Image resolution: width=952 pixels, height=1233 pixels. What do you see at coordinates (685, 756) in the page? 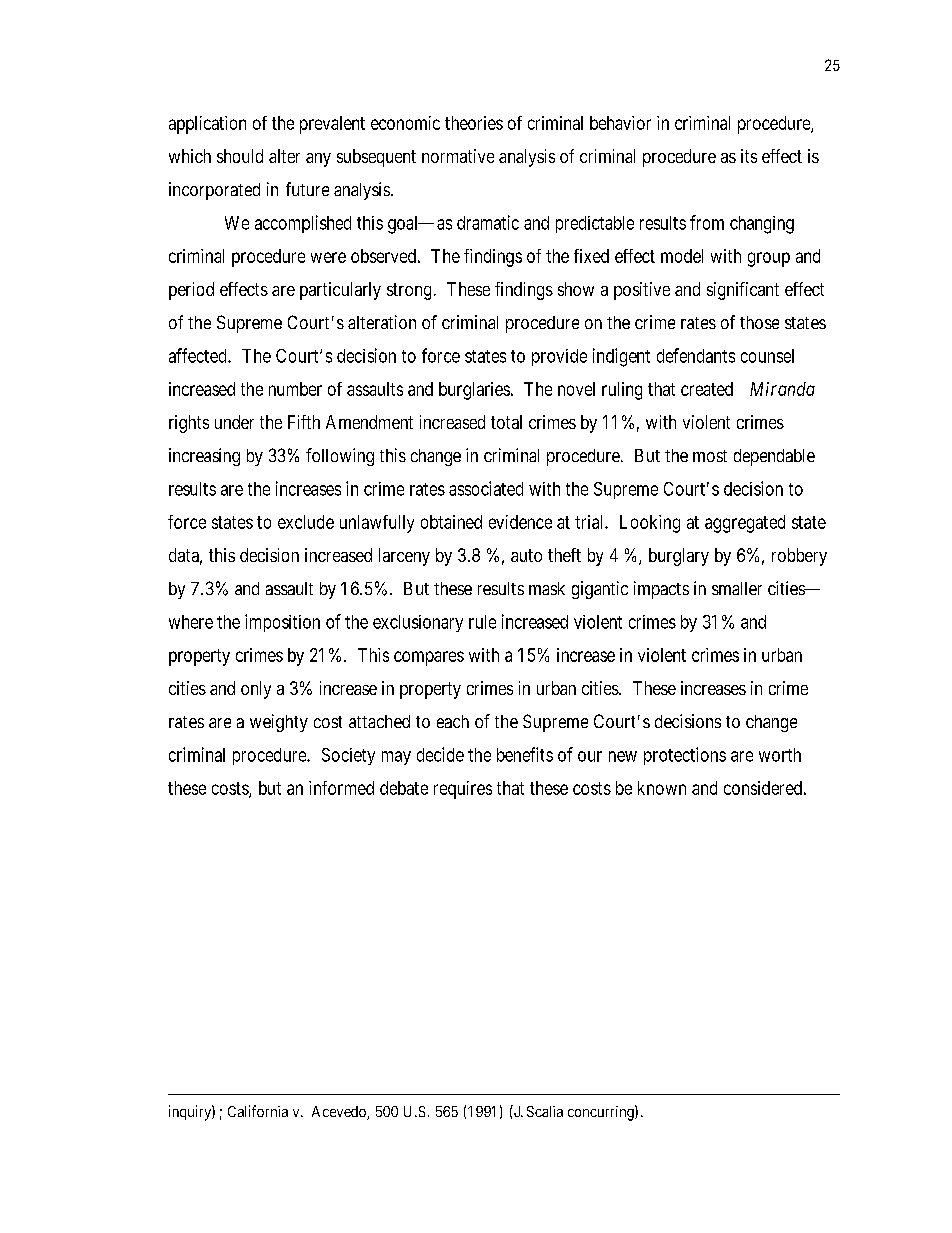
I see `protections` at bounding box center [685, 756].
